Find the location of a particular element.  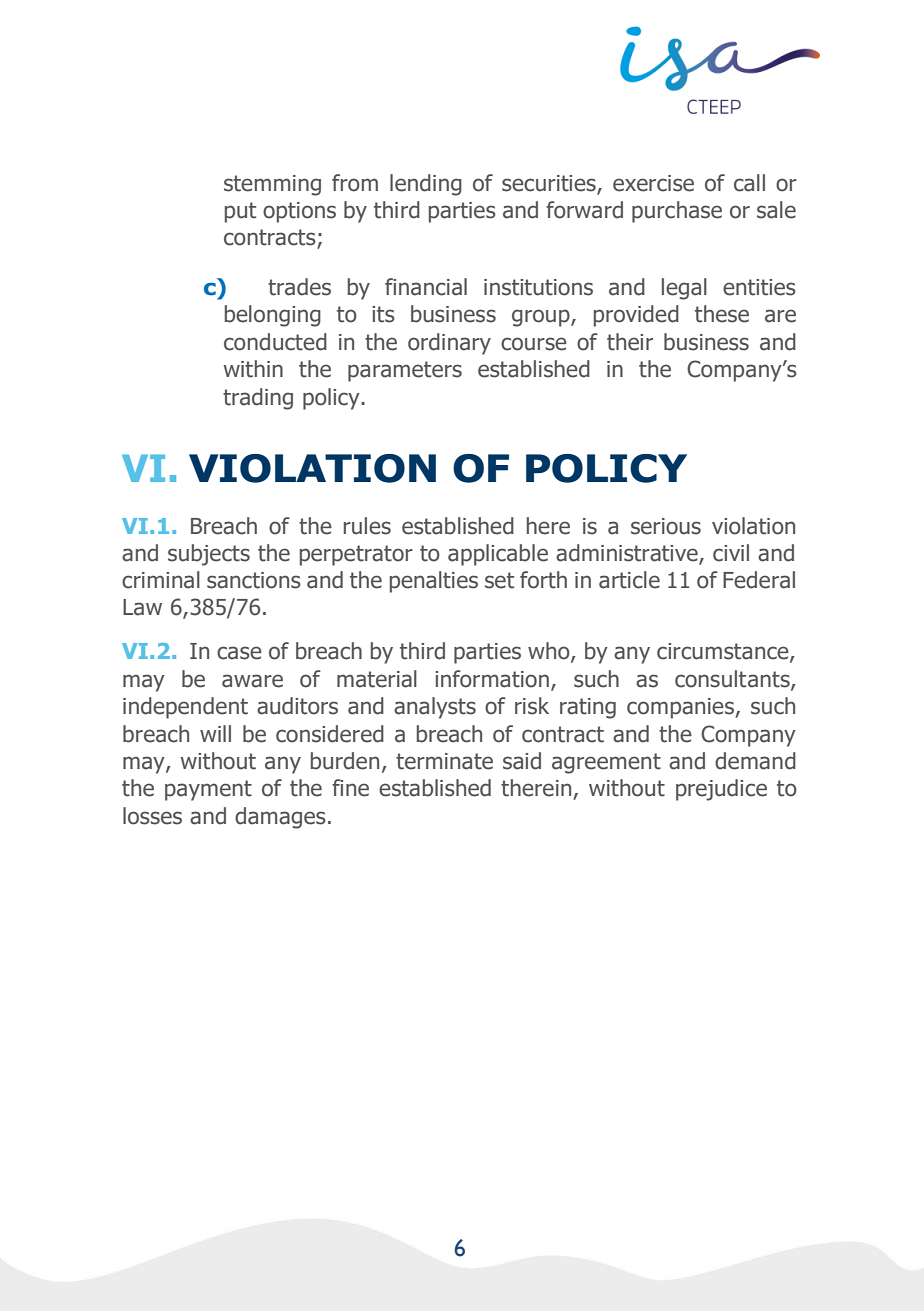

payment is located at coordinates (208, 790).
